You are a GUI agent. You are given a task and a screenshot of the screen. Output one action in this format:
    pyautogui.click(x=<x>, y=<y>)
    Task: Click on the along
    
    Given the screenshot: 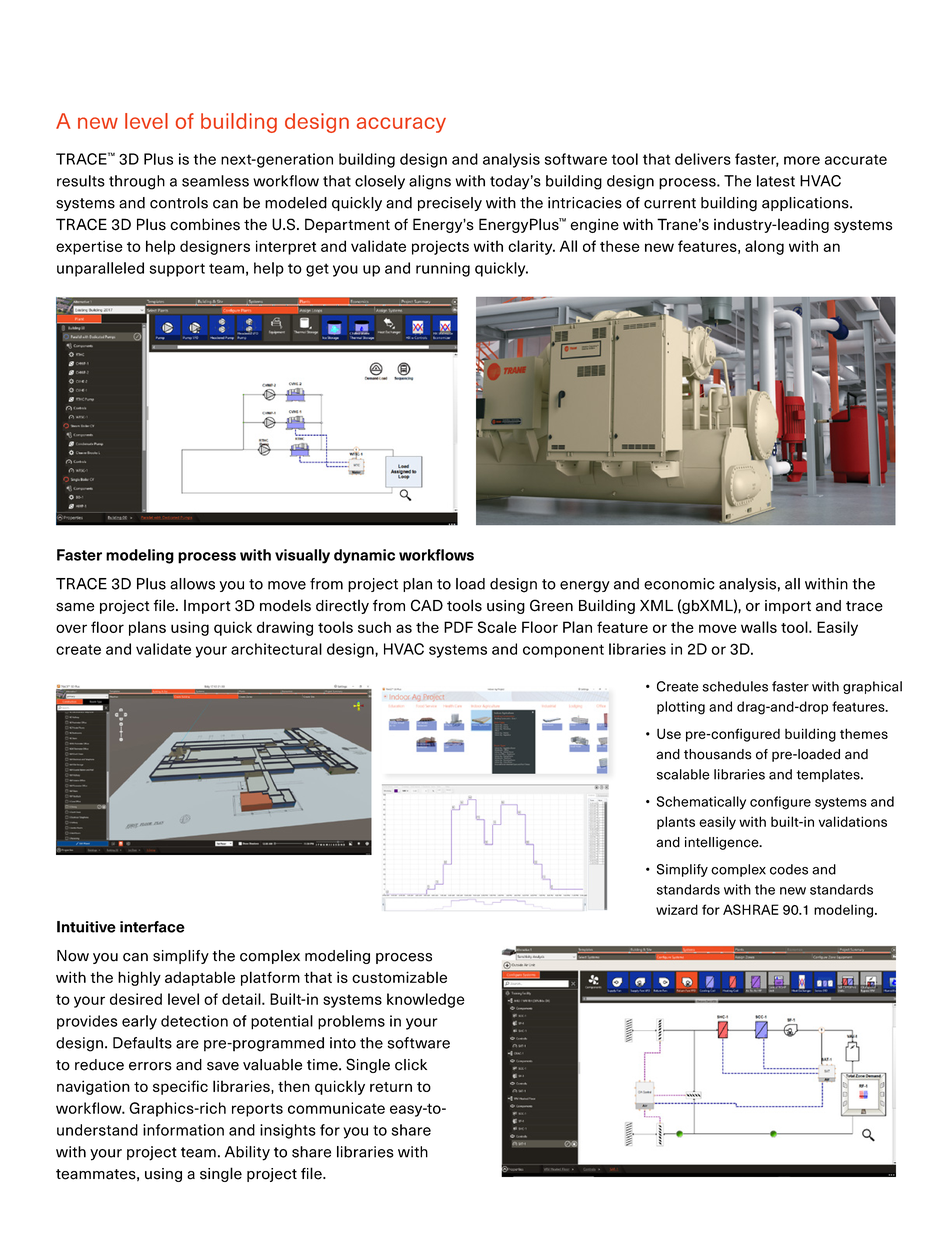 What is the action you would take?
    pyautogui.click(x=764, y=247)
